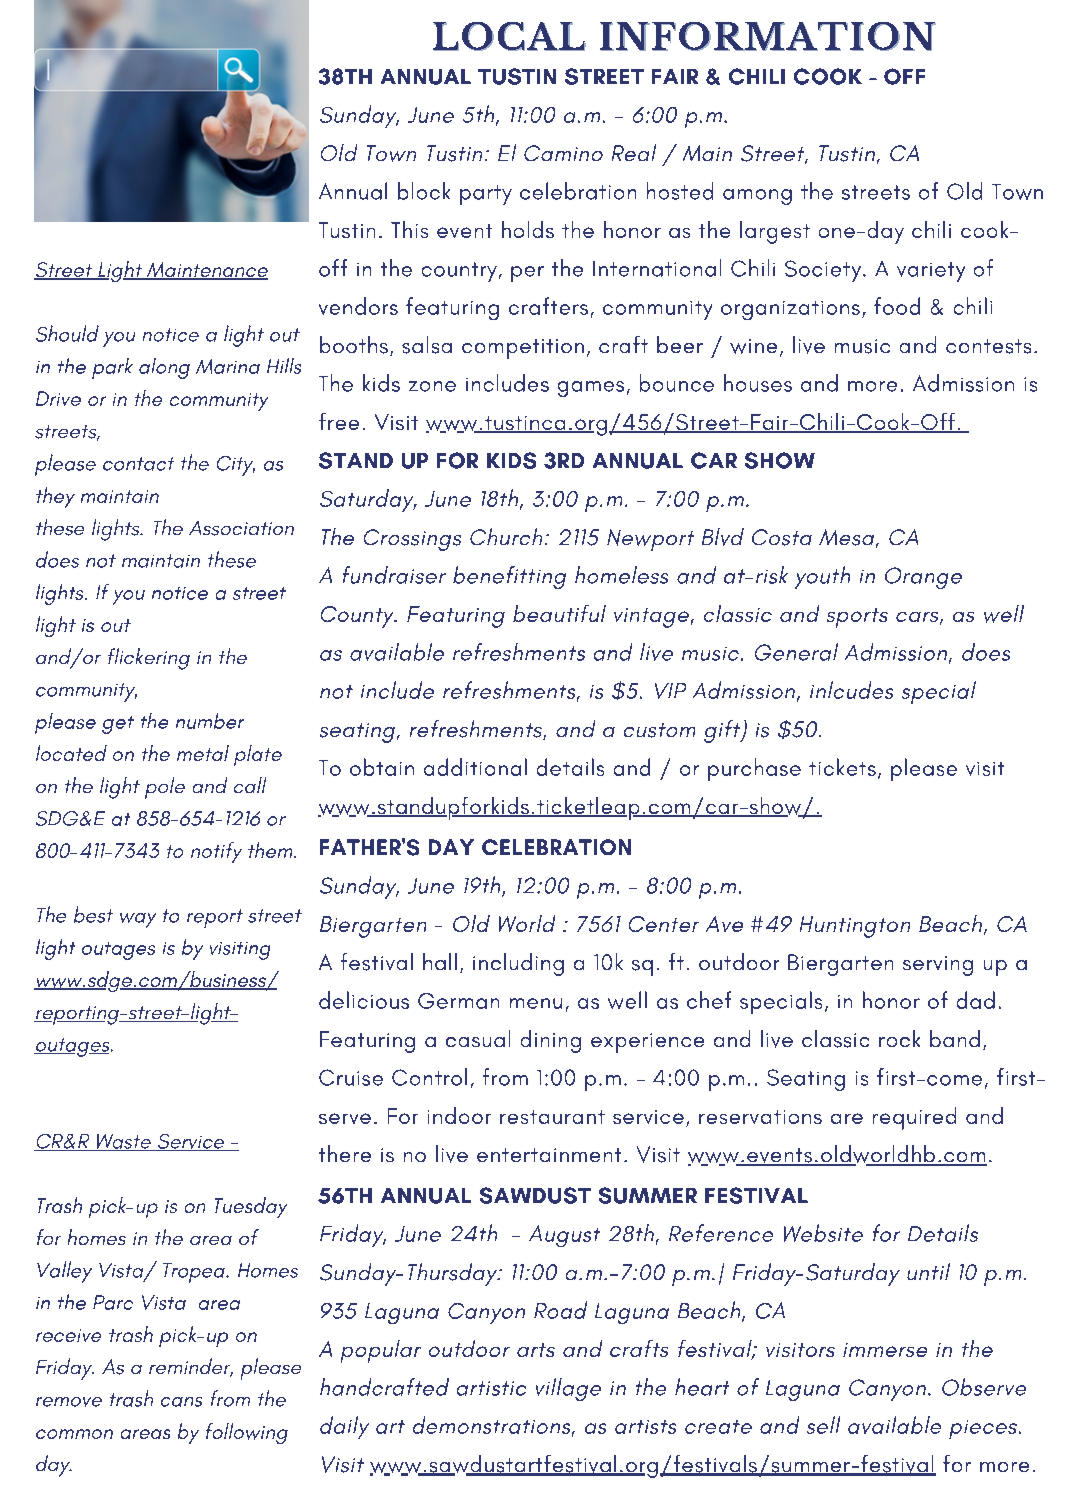  I want to click on INFORMATION, so click(768, 36).
